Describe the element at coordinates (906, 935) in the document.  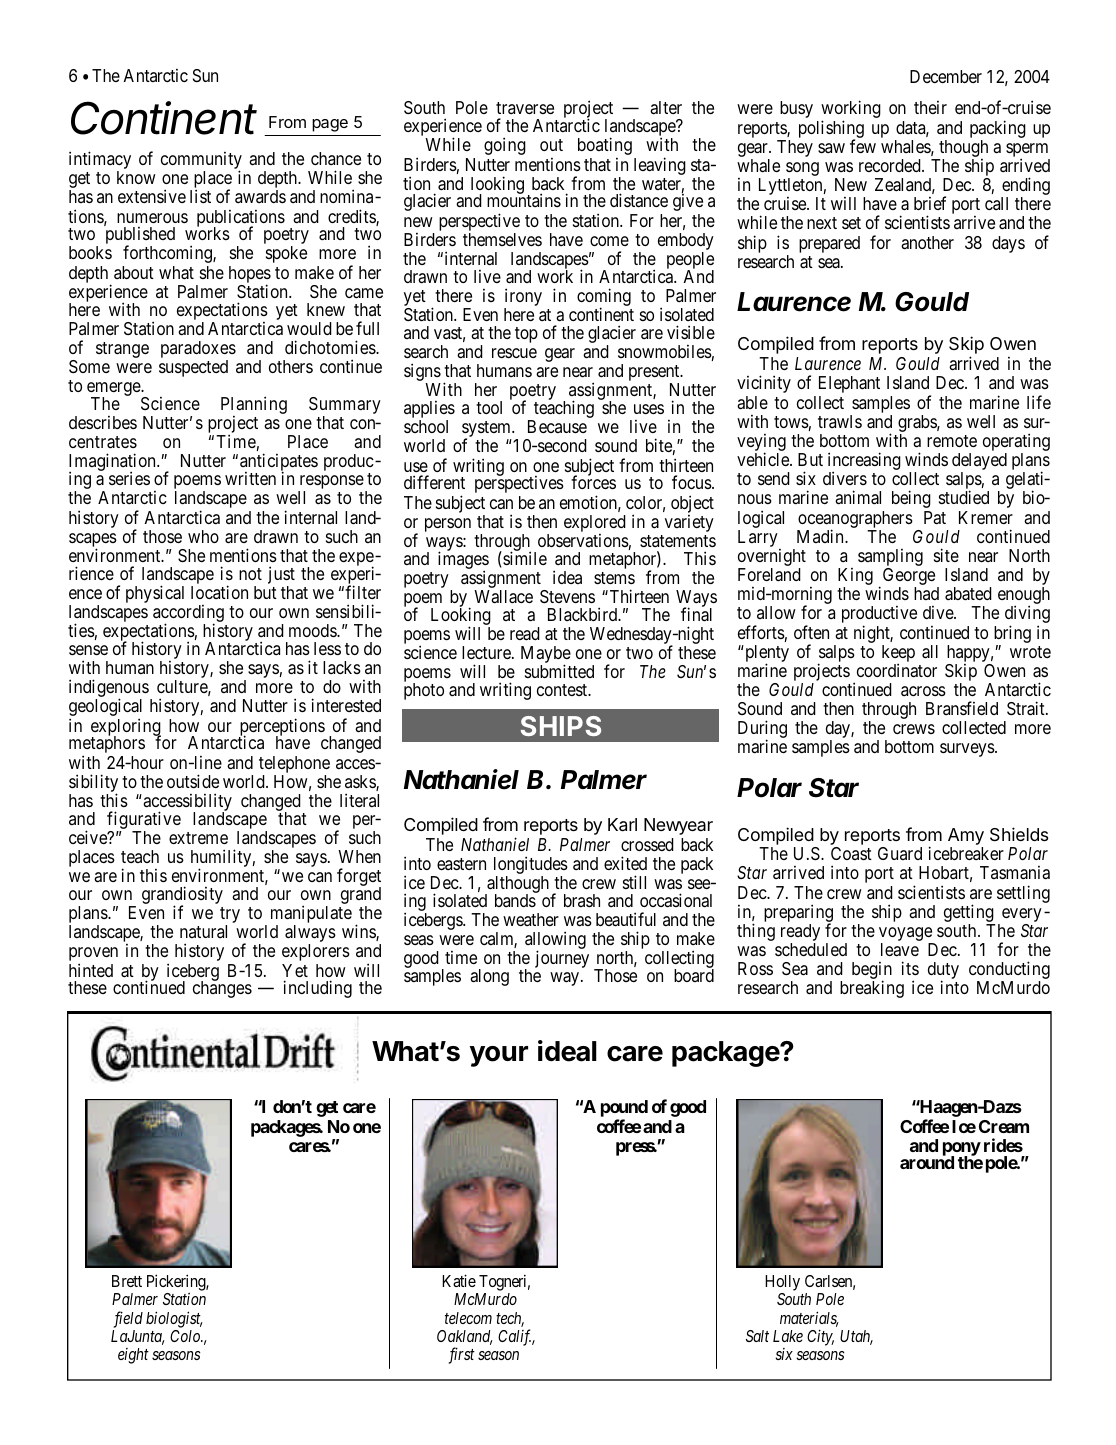
I see `voyage` at that location.
